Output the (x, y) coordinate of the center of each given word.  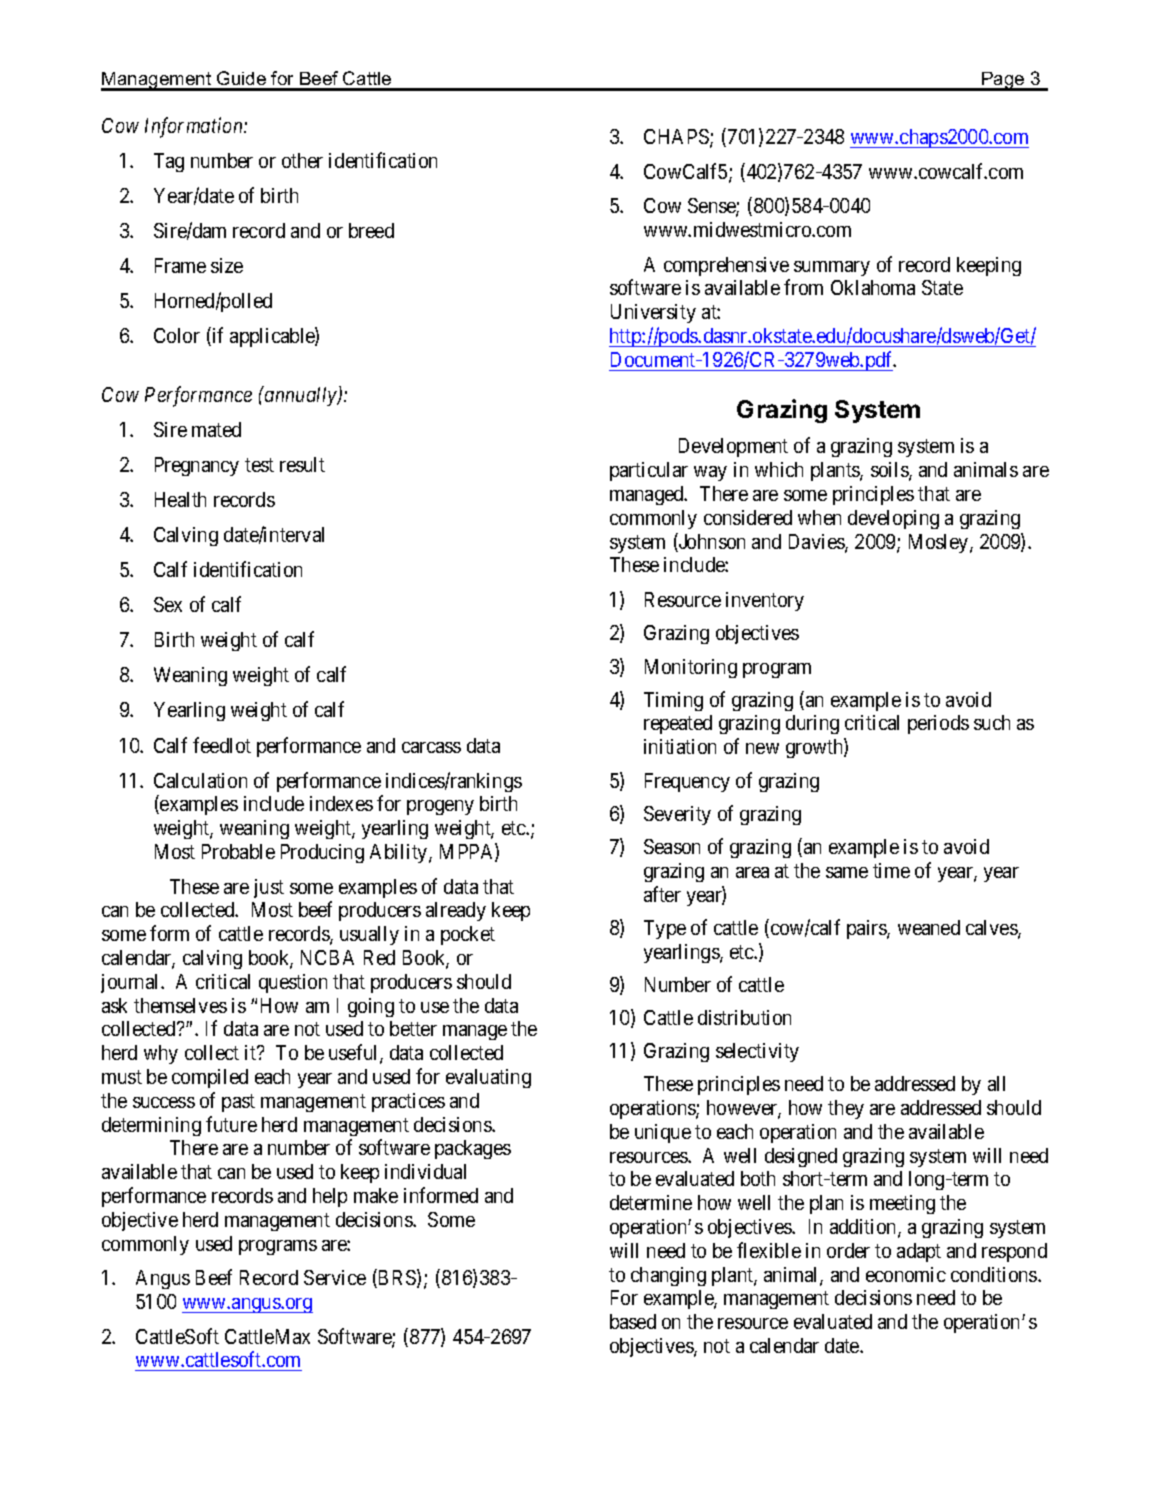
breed (371, 230)
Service (335, 1277)
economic (906, 1274)
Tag (169, 162)
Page (1003, 81)
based (633, 1321)
